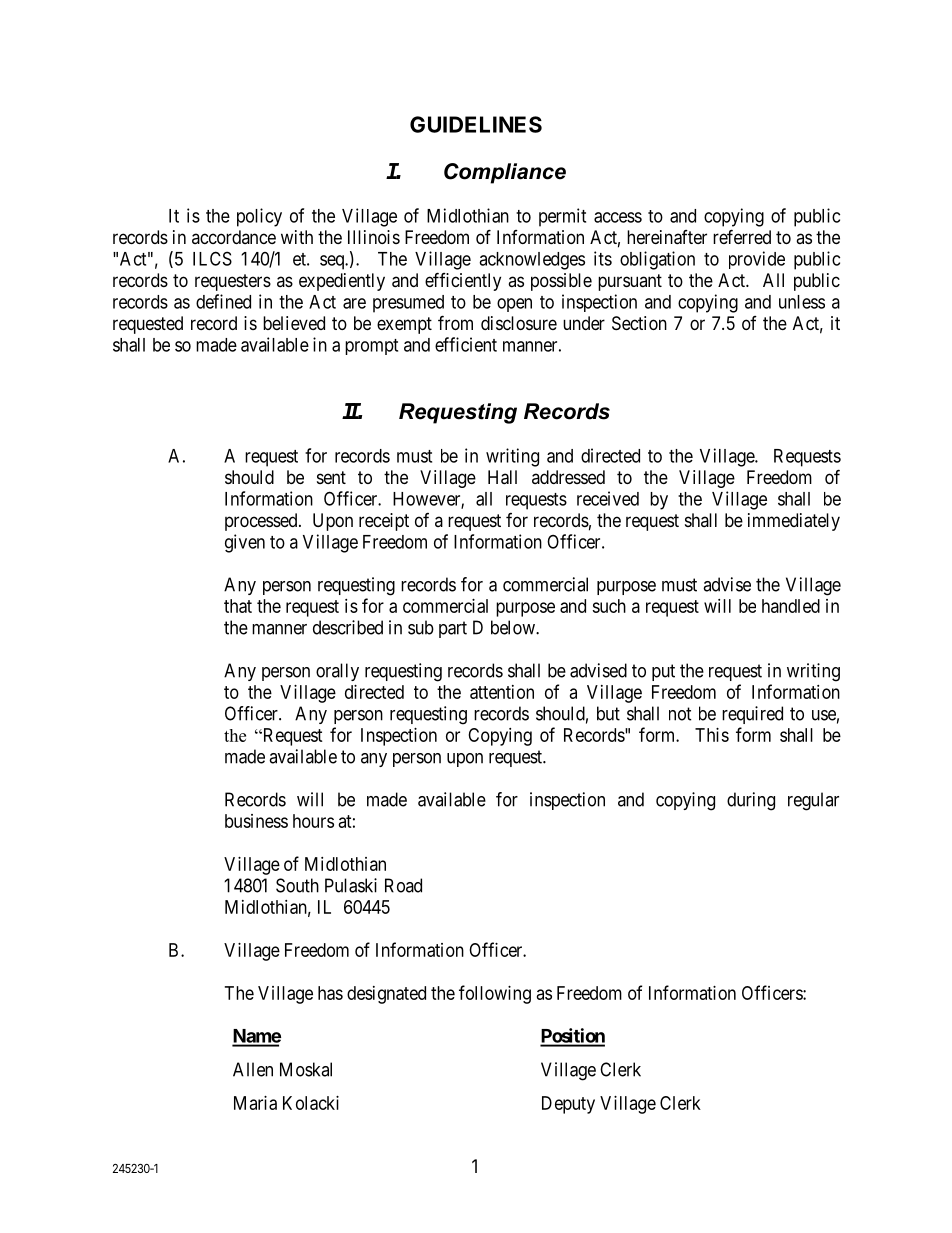 The width and height of the screenshot is (952, 1233). I want to click on policy, so click(259, 217).
